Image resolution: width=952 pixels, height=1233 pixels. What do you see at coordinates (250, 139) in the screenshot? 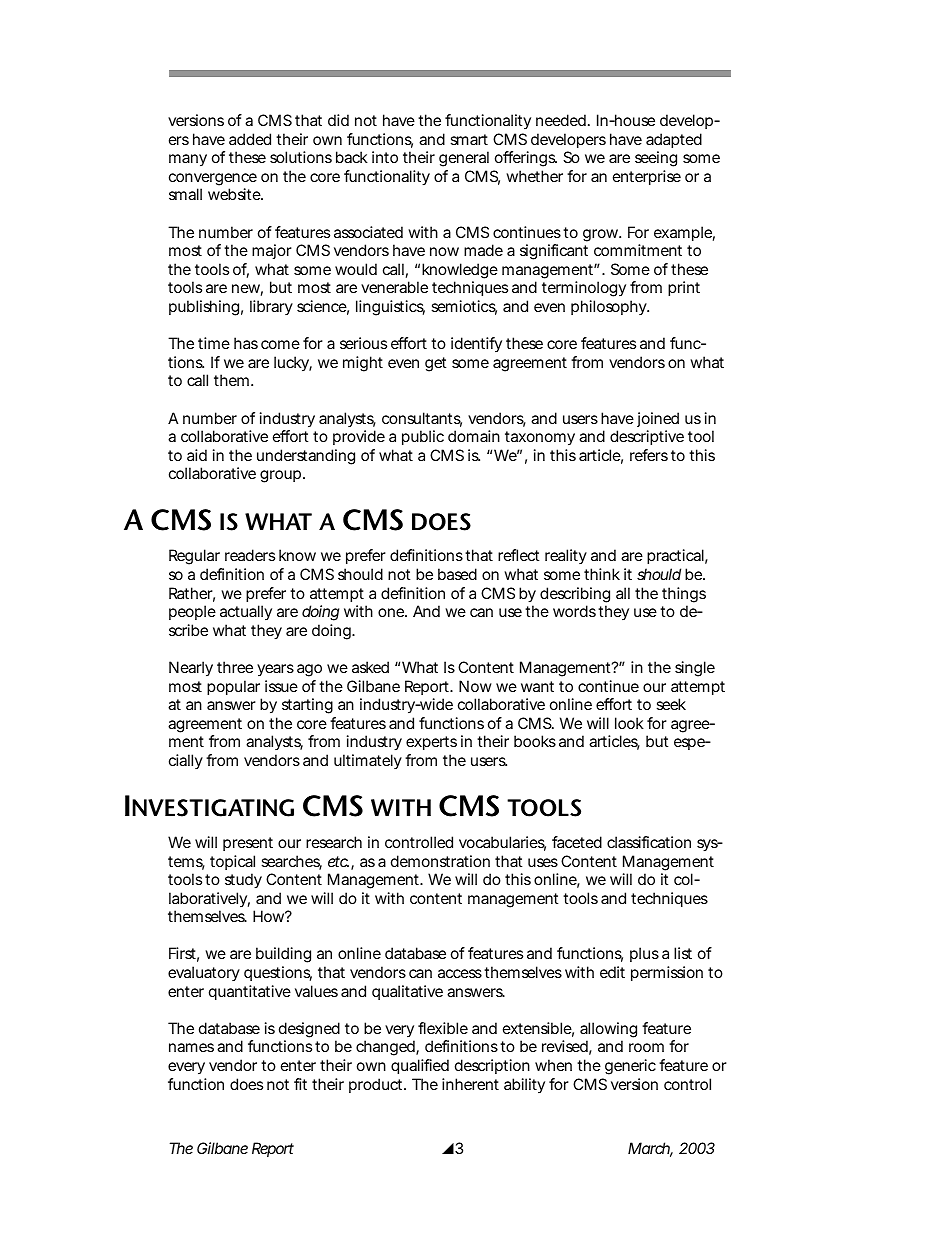
I see `added` at bounding box center [250, 139].
